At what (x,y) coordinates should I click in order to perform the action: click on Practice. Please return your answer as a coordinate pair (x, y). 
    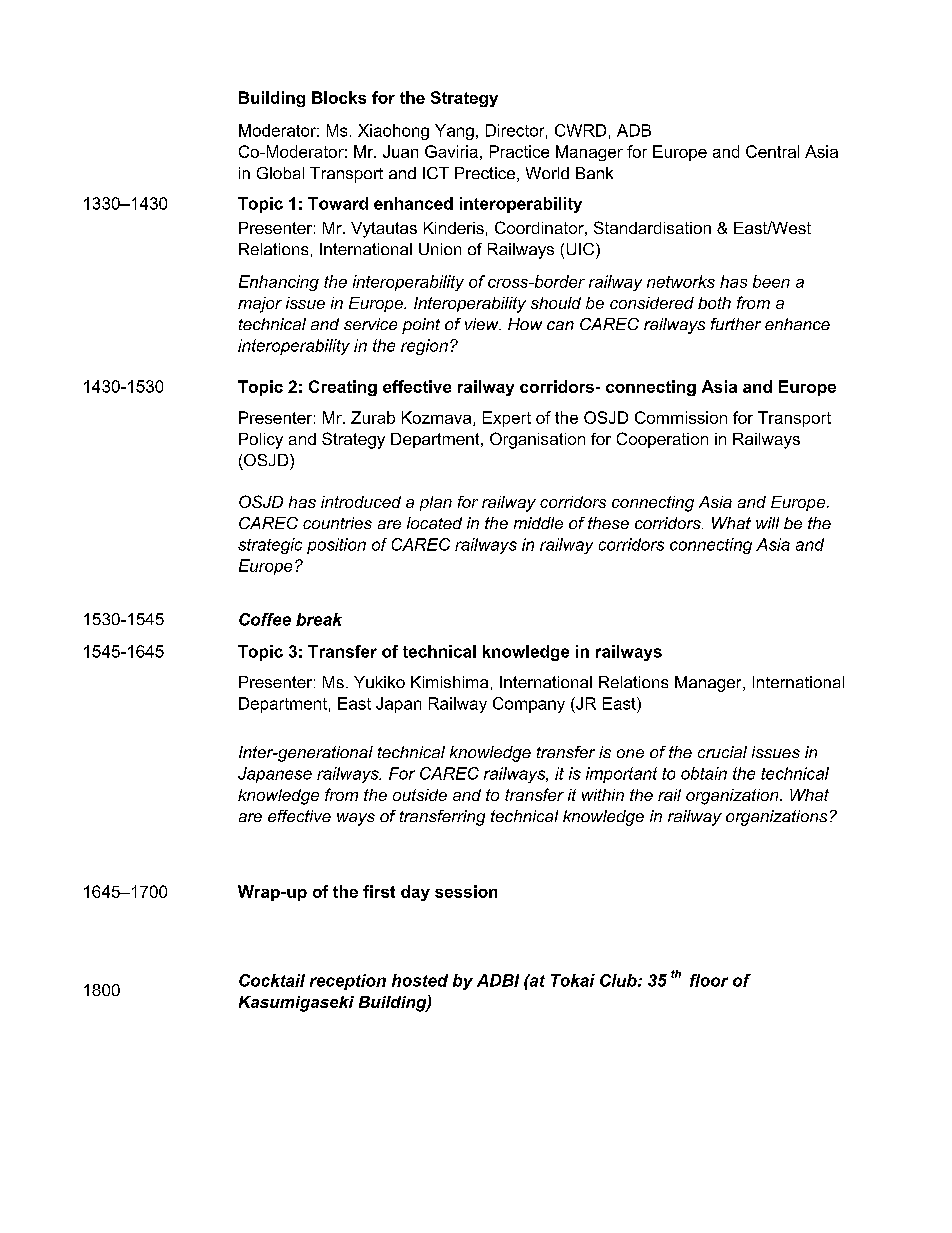
    Looking at the image, I should click on (519, 151).
